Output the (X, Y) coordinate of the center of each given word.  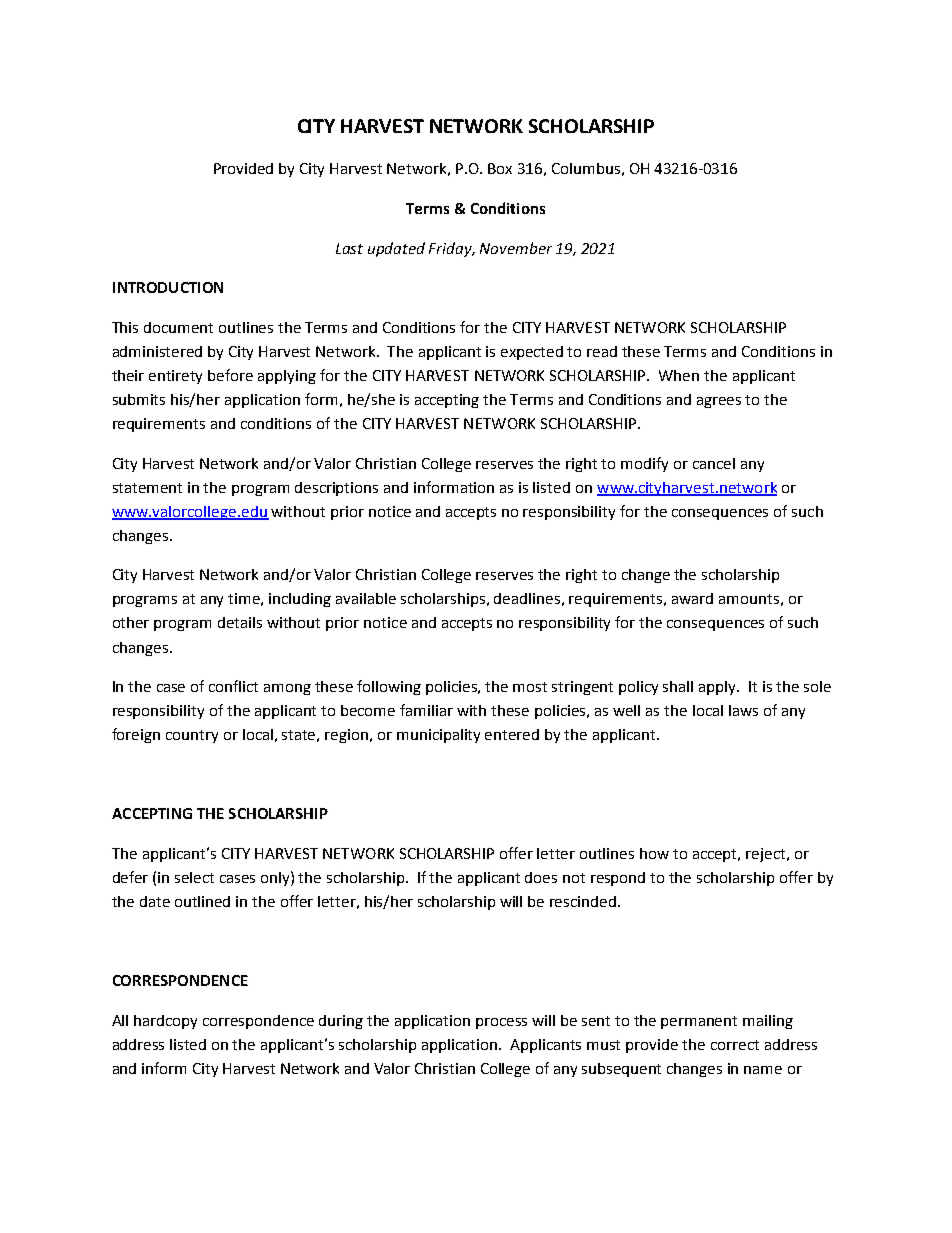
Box (500, 168)
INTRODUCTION (168, 287)
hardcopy (165, 1022)
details (240, 622)
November (516, 248)
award (692, 598)
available (366, 598)
